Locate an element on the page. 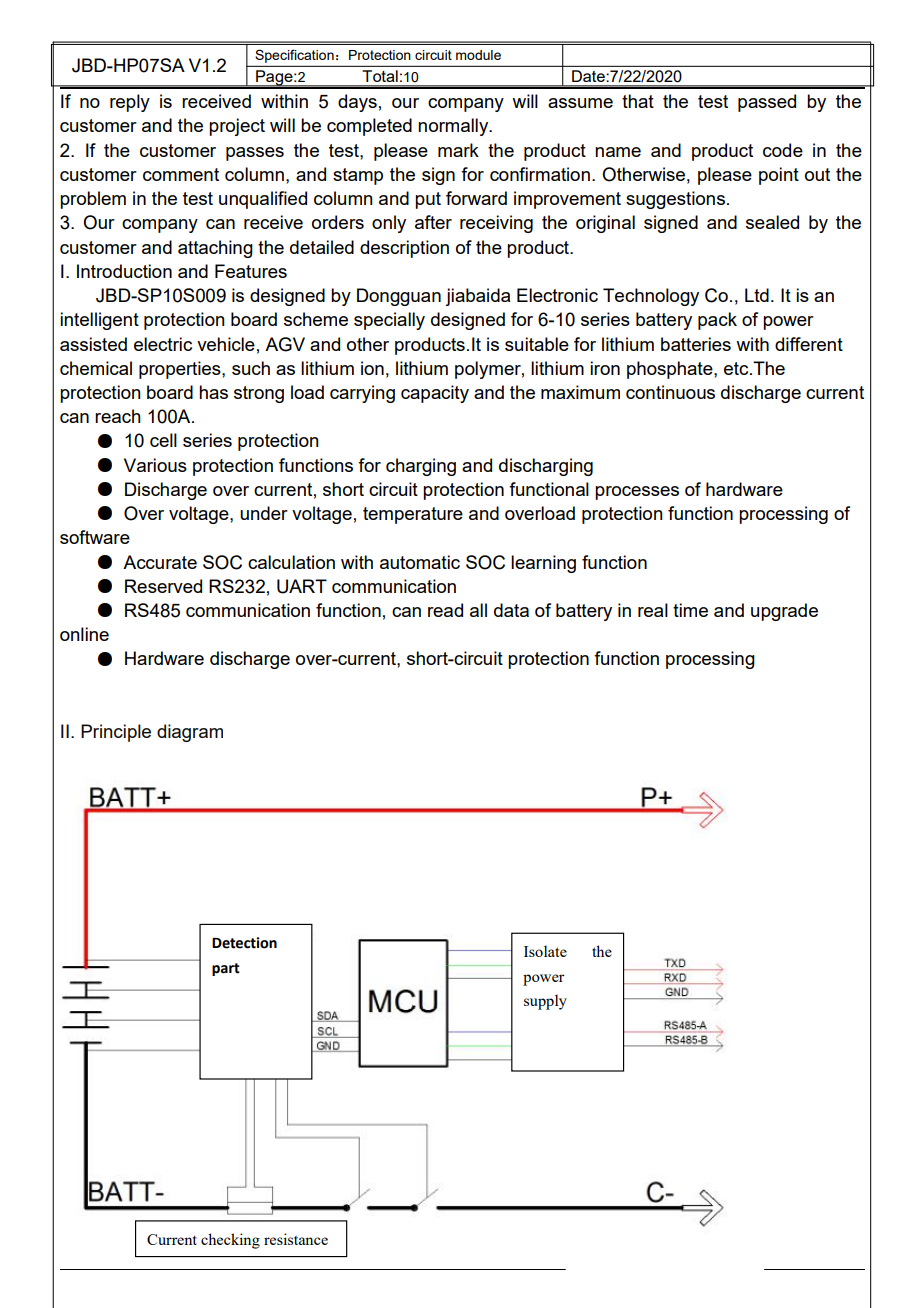  processes is located at coordinates (637, 493).
